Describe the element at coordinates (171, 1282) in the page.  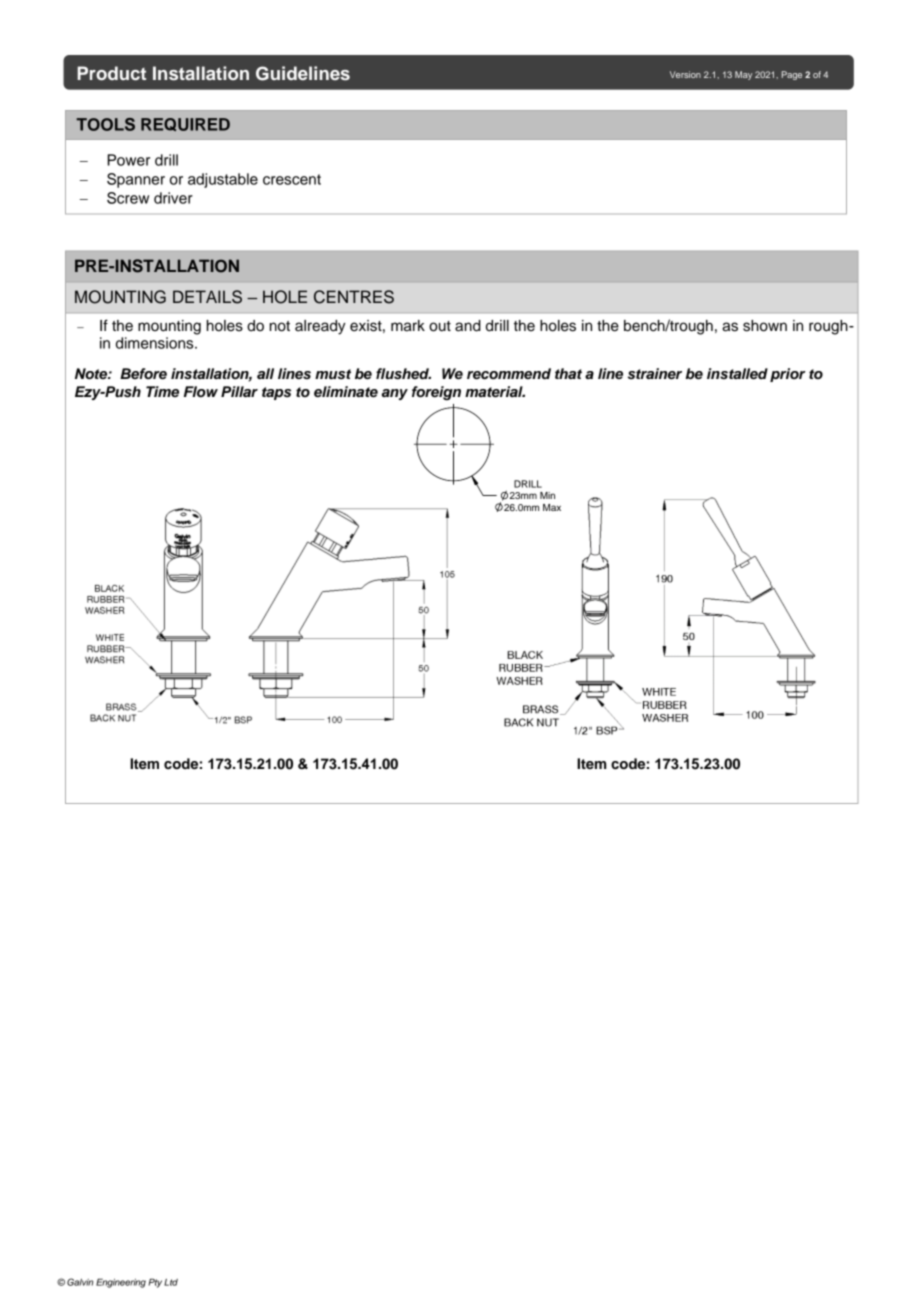
I see `Ltd` at that location.
